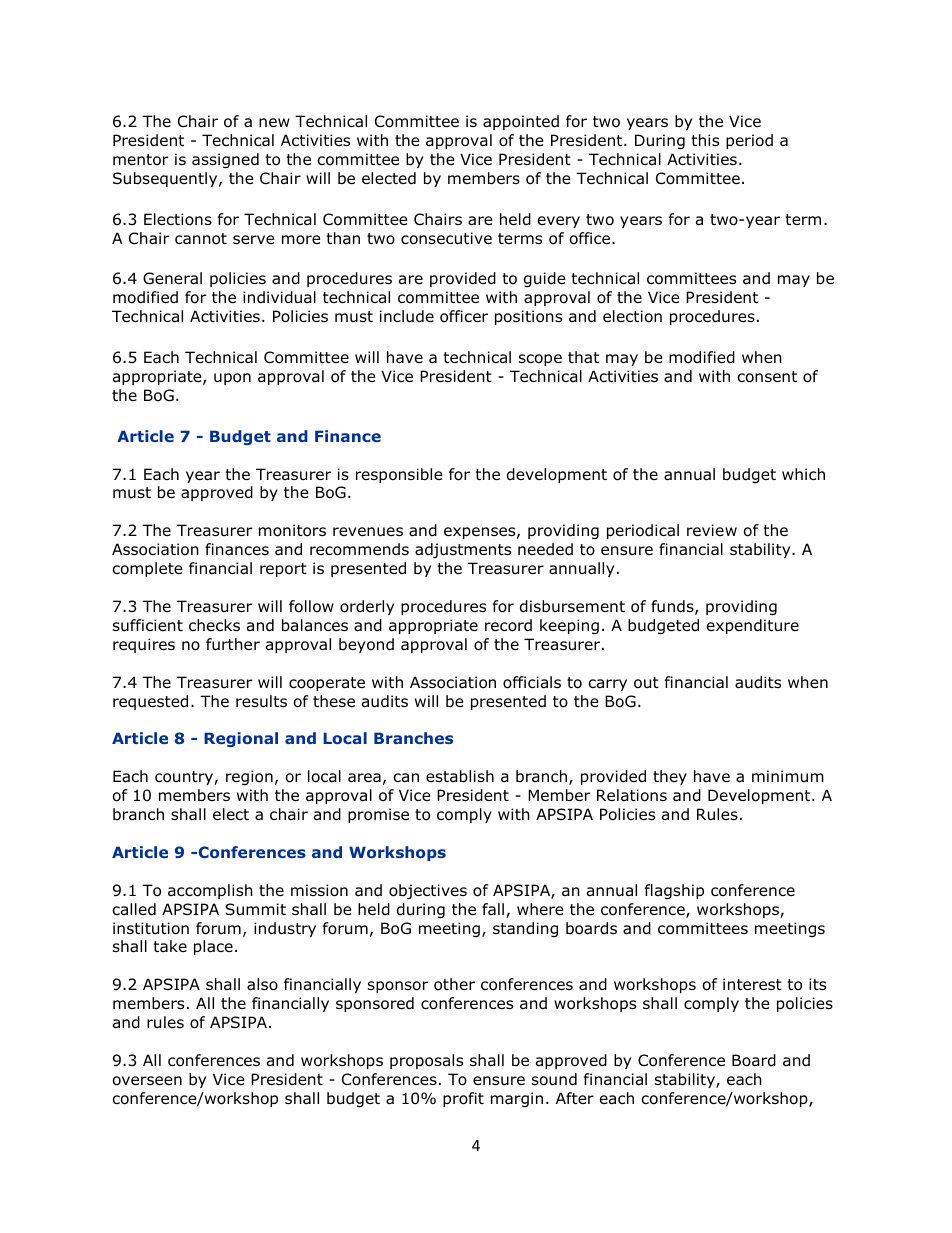 This screenshot has width=952, height=1233. What do you see at coordinates (147, 1081) in the screenshot?
I see `overseen` at bounding box center [147, 1081].
